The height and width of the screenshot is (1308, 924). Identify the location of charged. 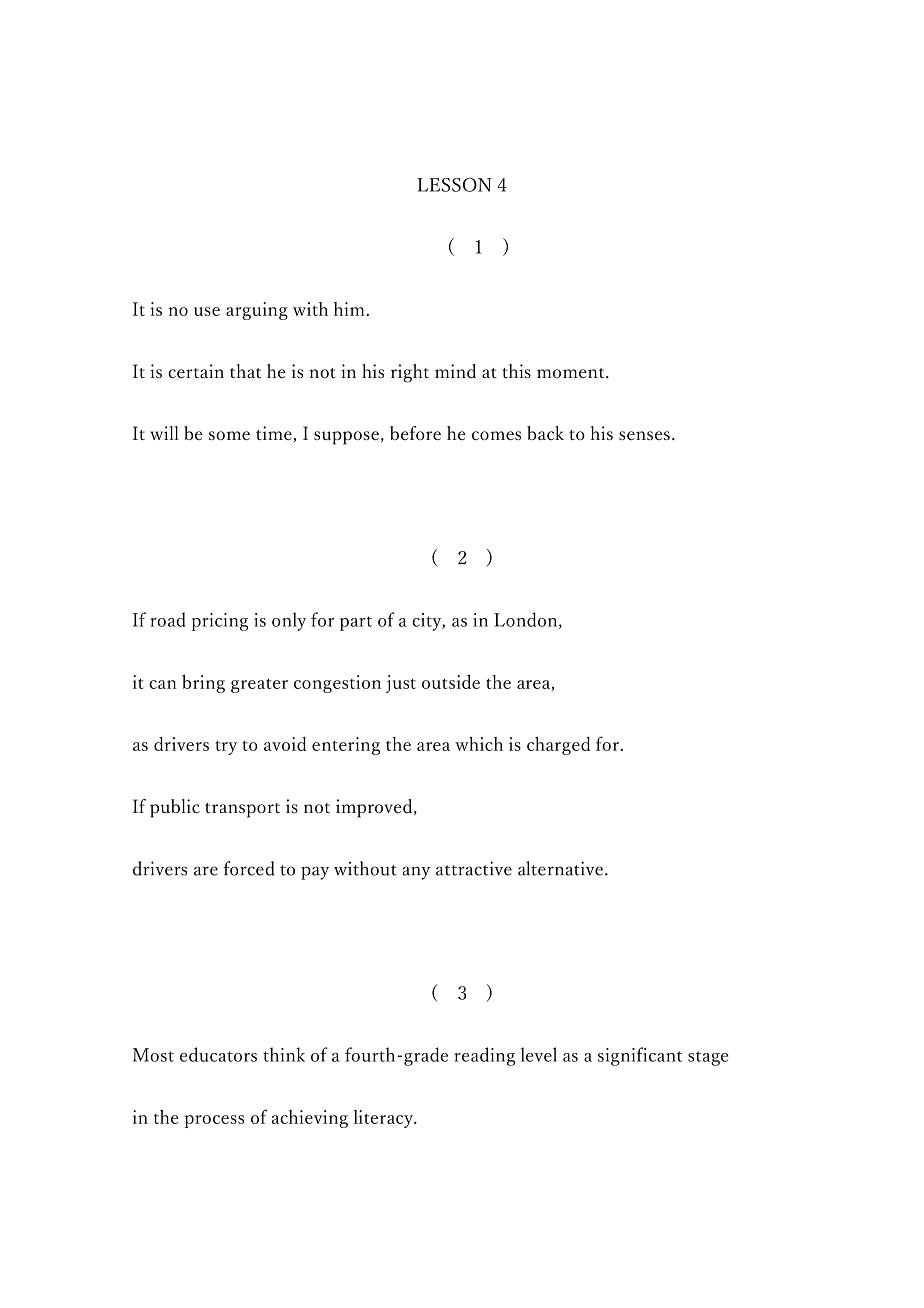
(559, 746).
